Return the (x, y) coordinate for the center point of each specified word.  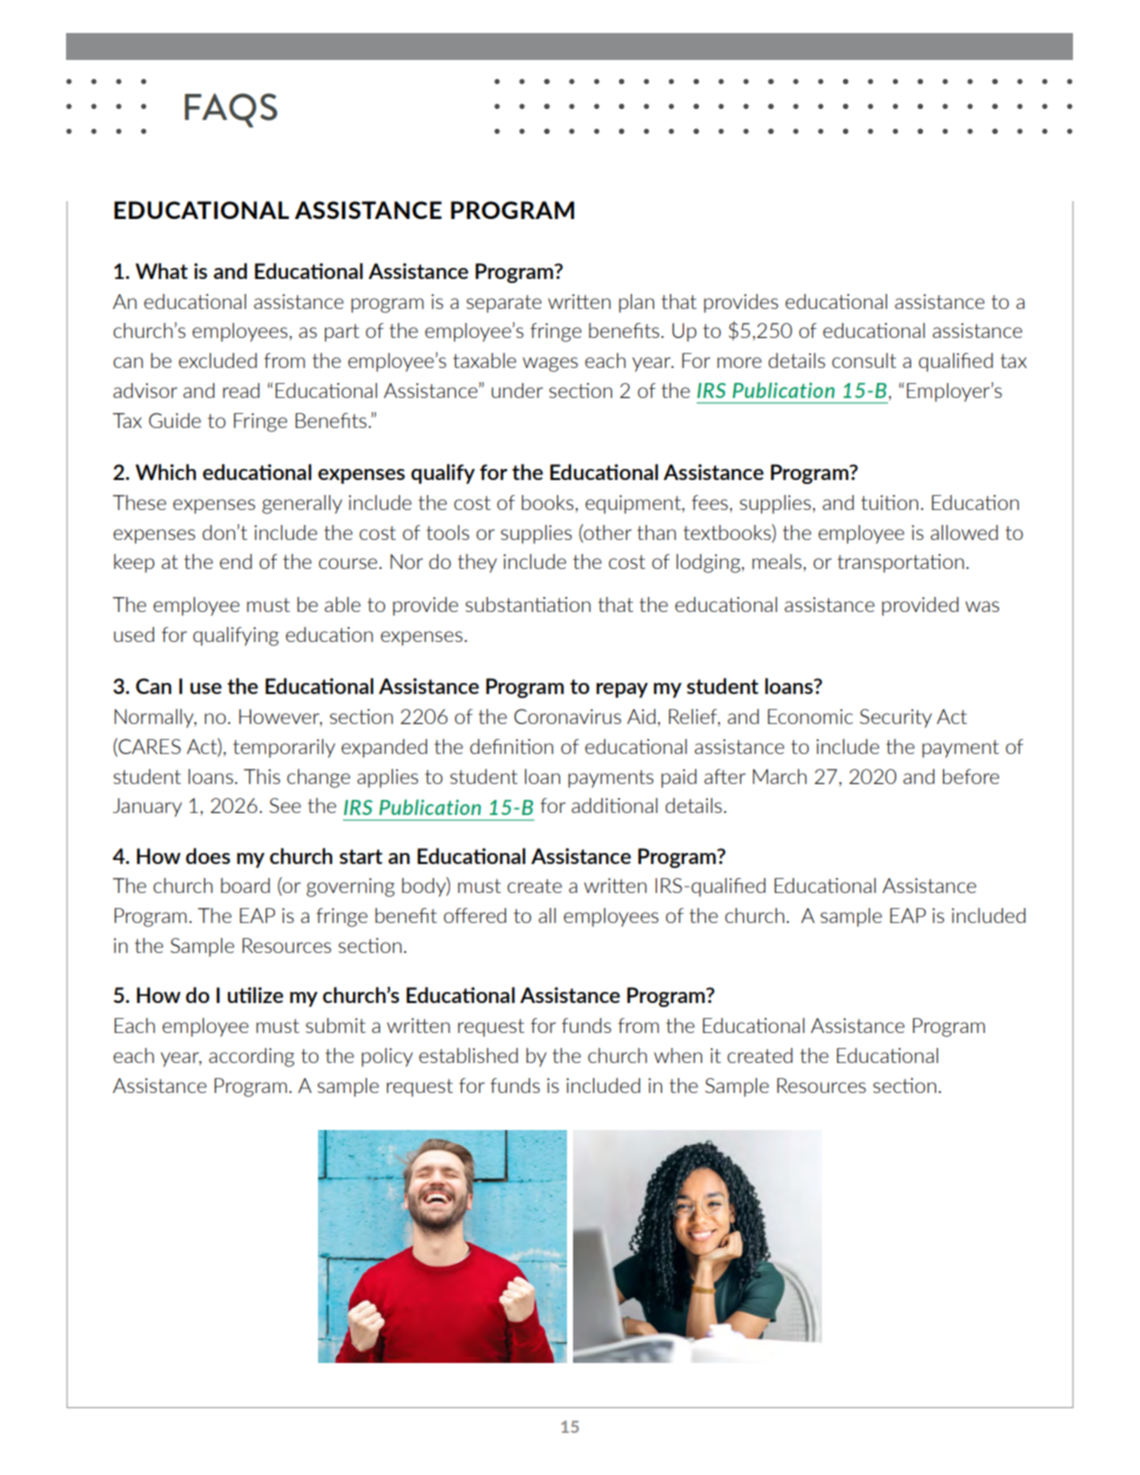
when (678, 1055)
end (236, 561)
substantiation (528, 604)
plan (636, 303)
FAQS (231, 110)
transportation (900, 563)
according (251, 1057)
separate (504, 304)
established (468, 1055)
